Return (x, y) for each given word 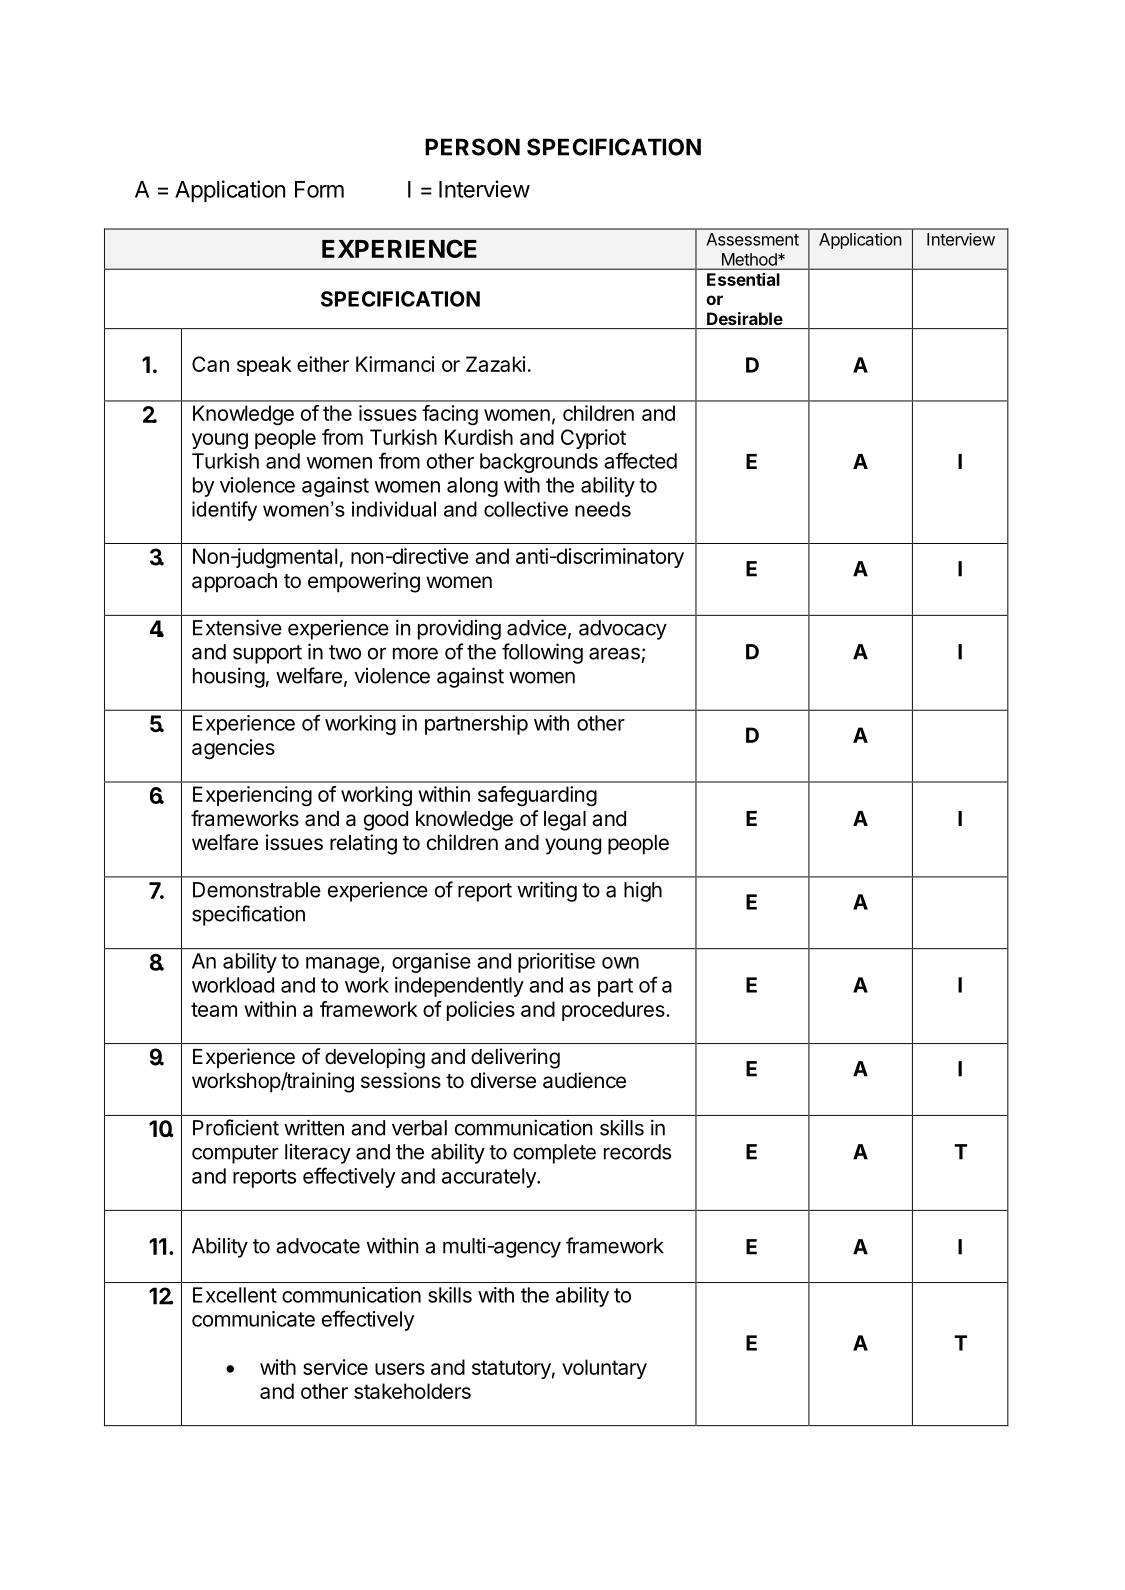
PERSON (472, 147)
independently (459, 987)
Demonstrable (257, 890)
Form (319, 189)
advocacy (623, 630)
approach (234, 583)
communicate (253, 1319)
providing (459, 629)
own (620, 963)
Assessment (752, 239)
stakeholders (412, 1391)
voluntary (604, 1369)
